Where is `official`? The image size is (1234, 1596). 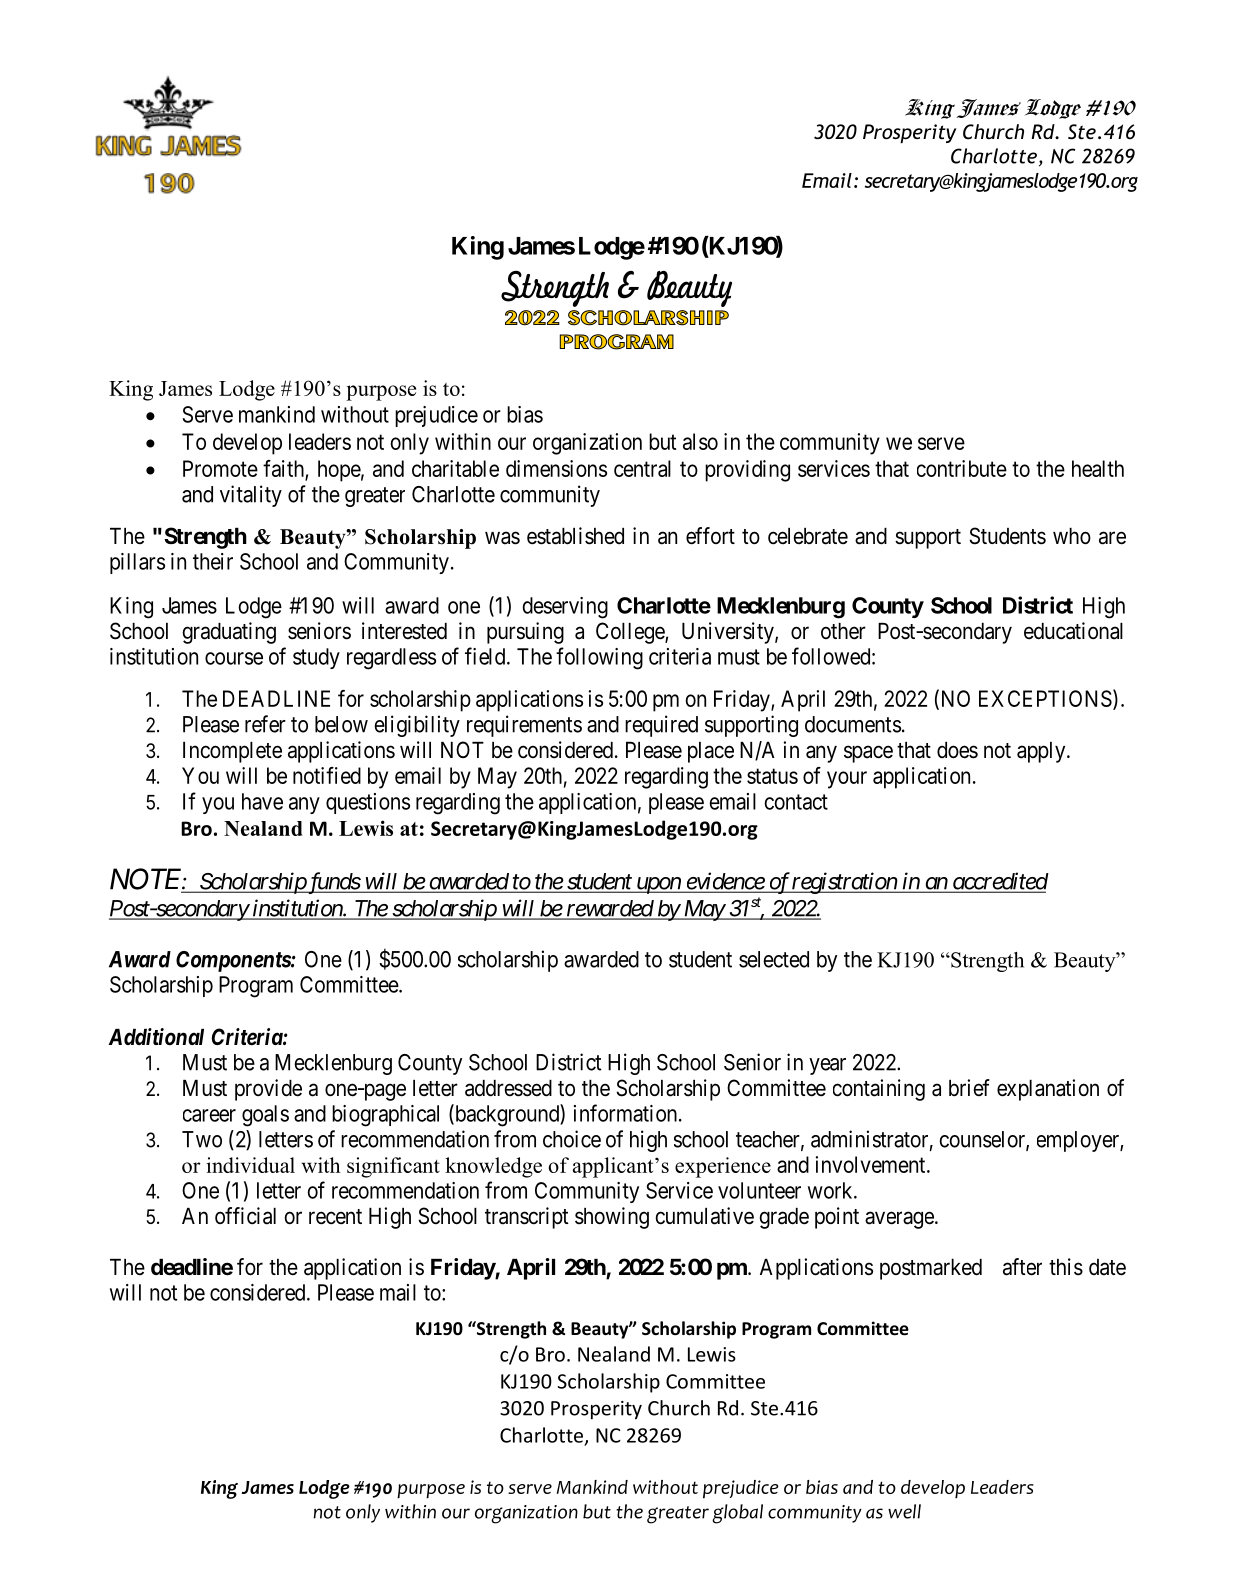 official is located at coordinates (245, 1216).
